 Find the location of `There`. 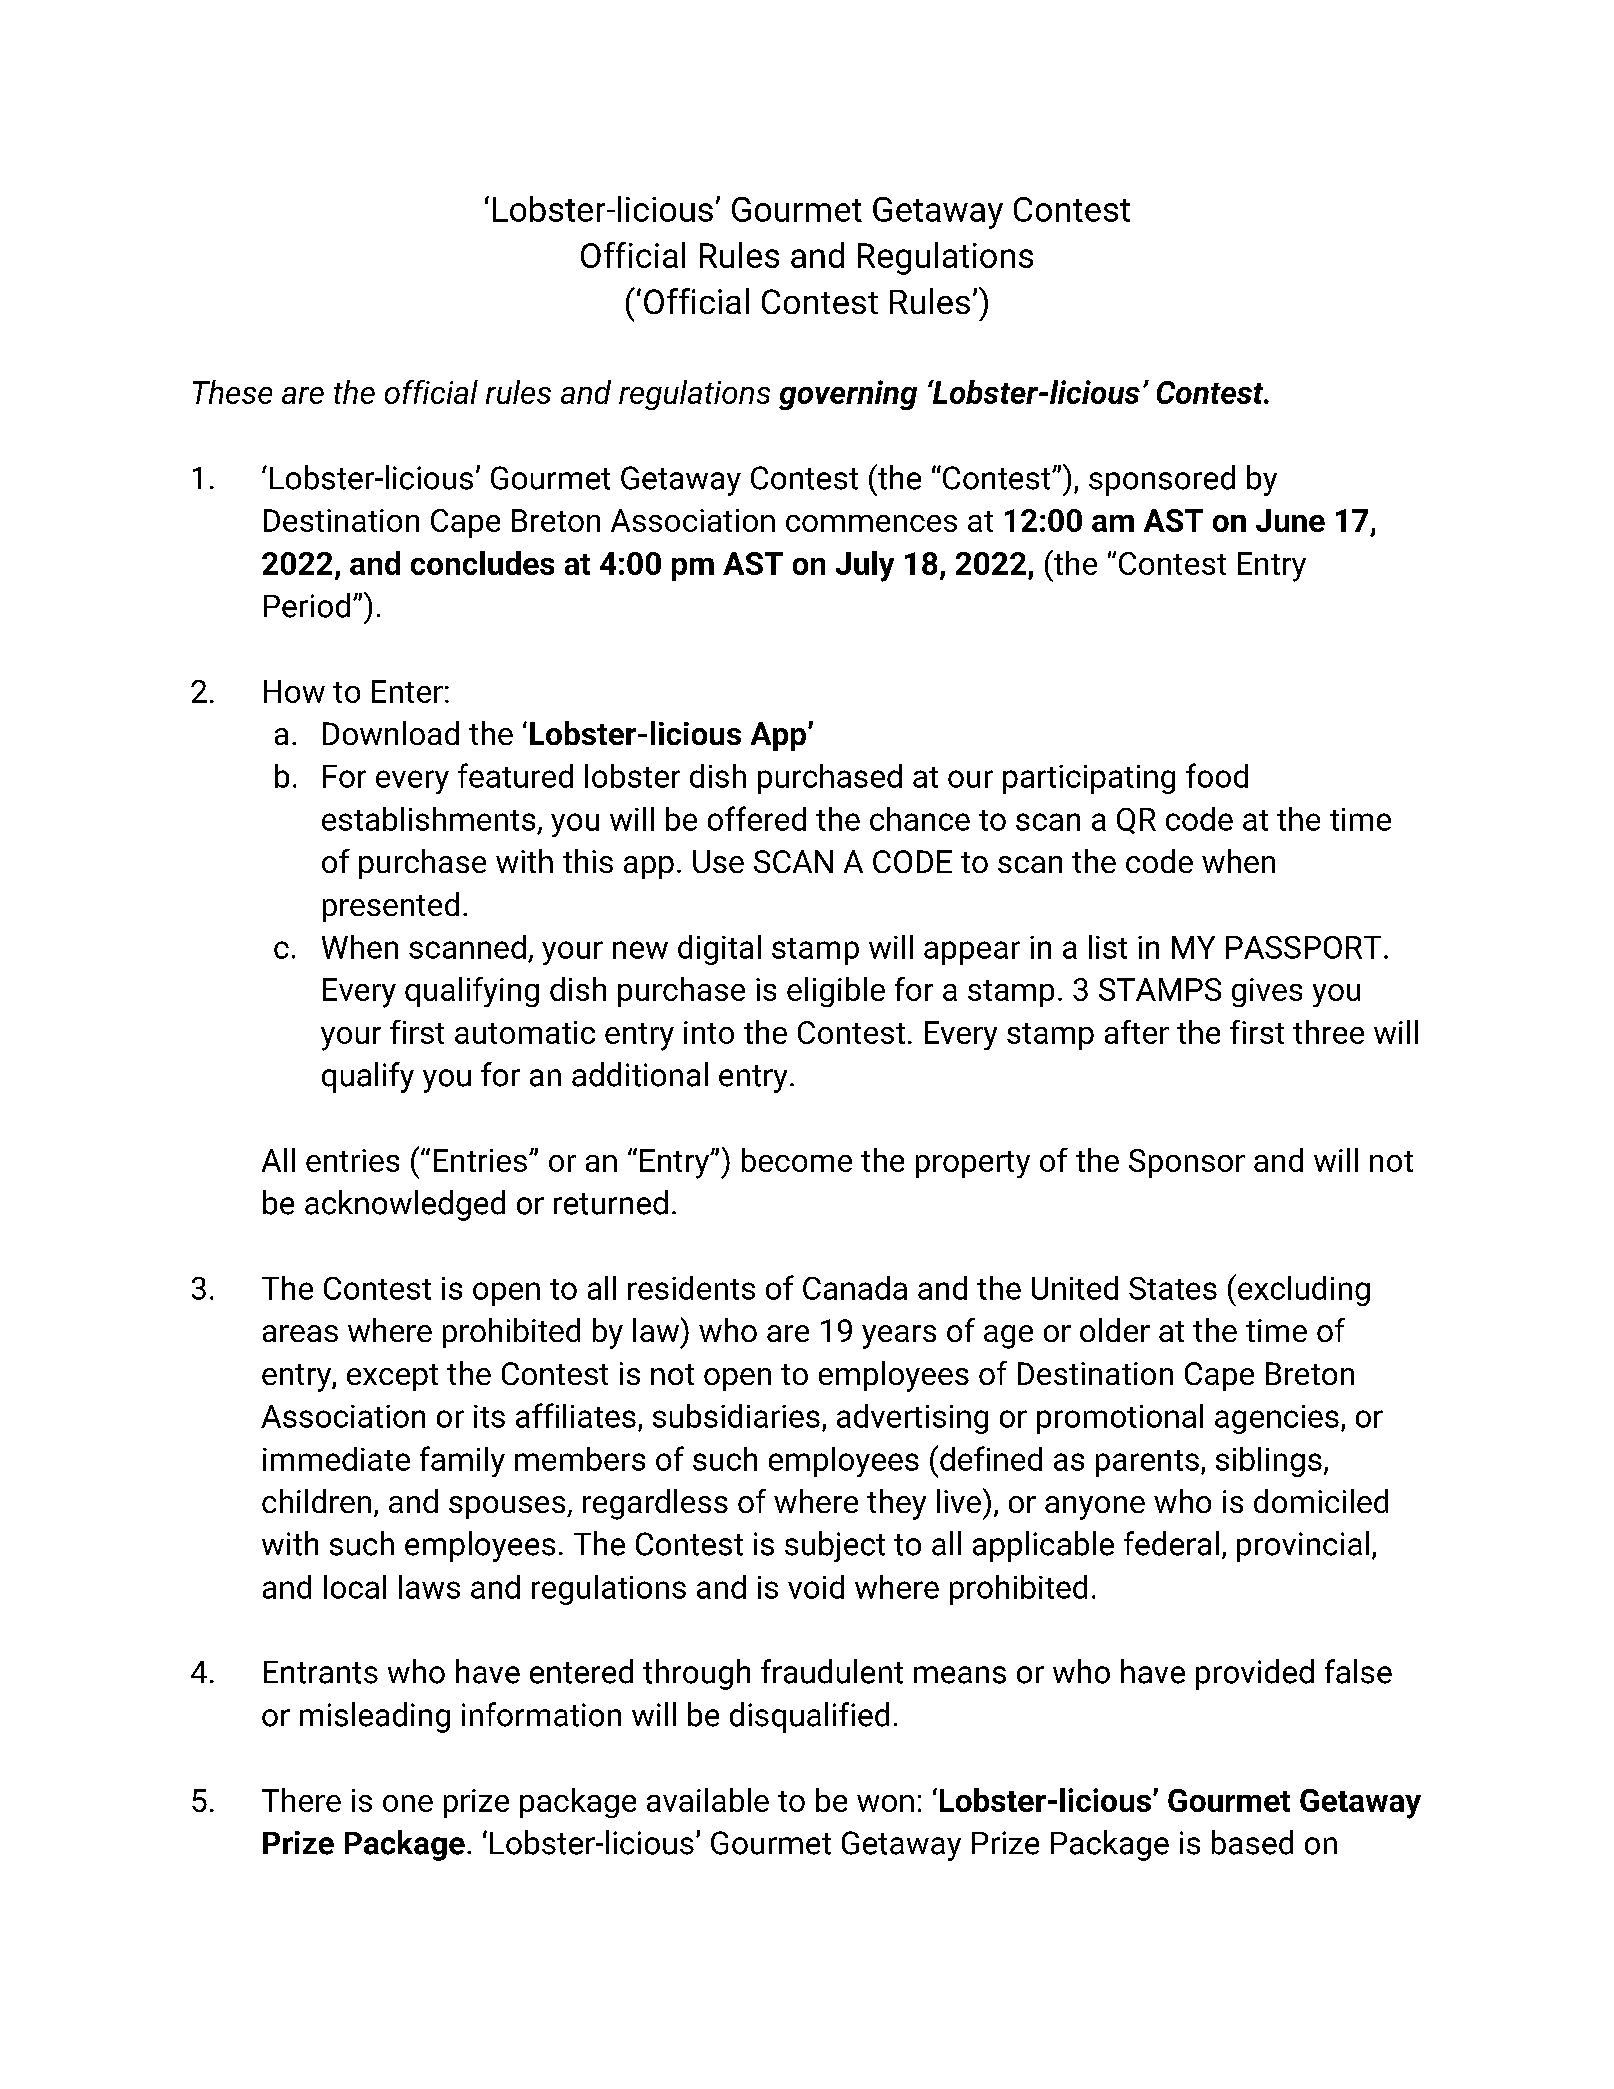

There is located at coordinates (301, 1800).
